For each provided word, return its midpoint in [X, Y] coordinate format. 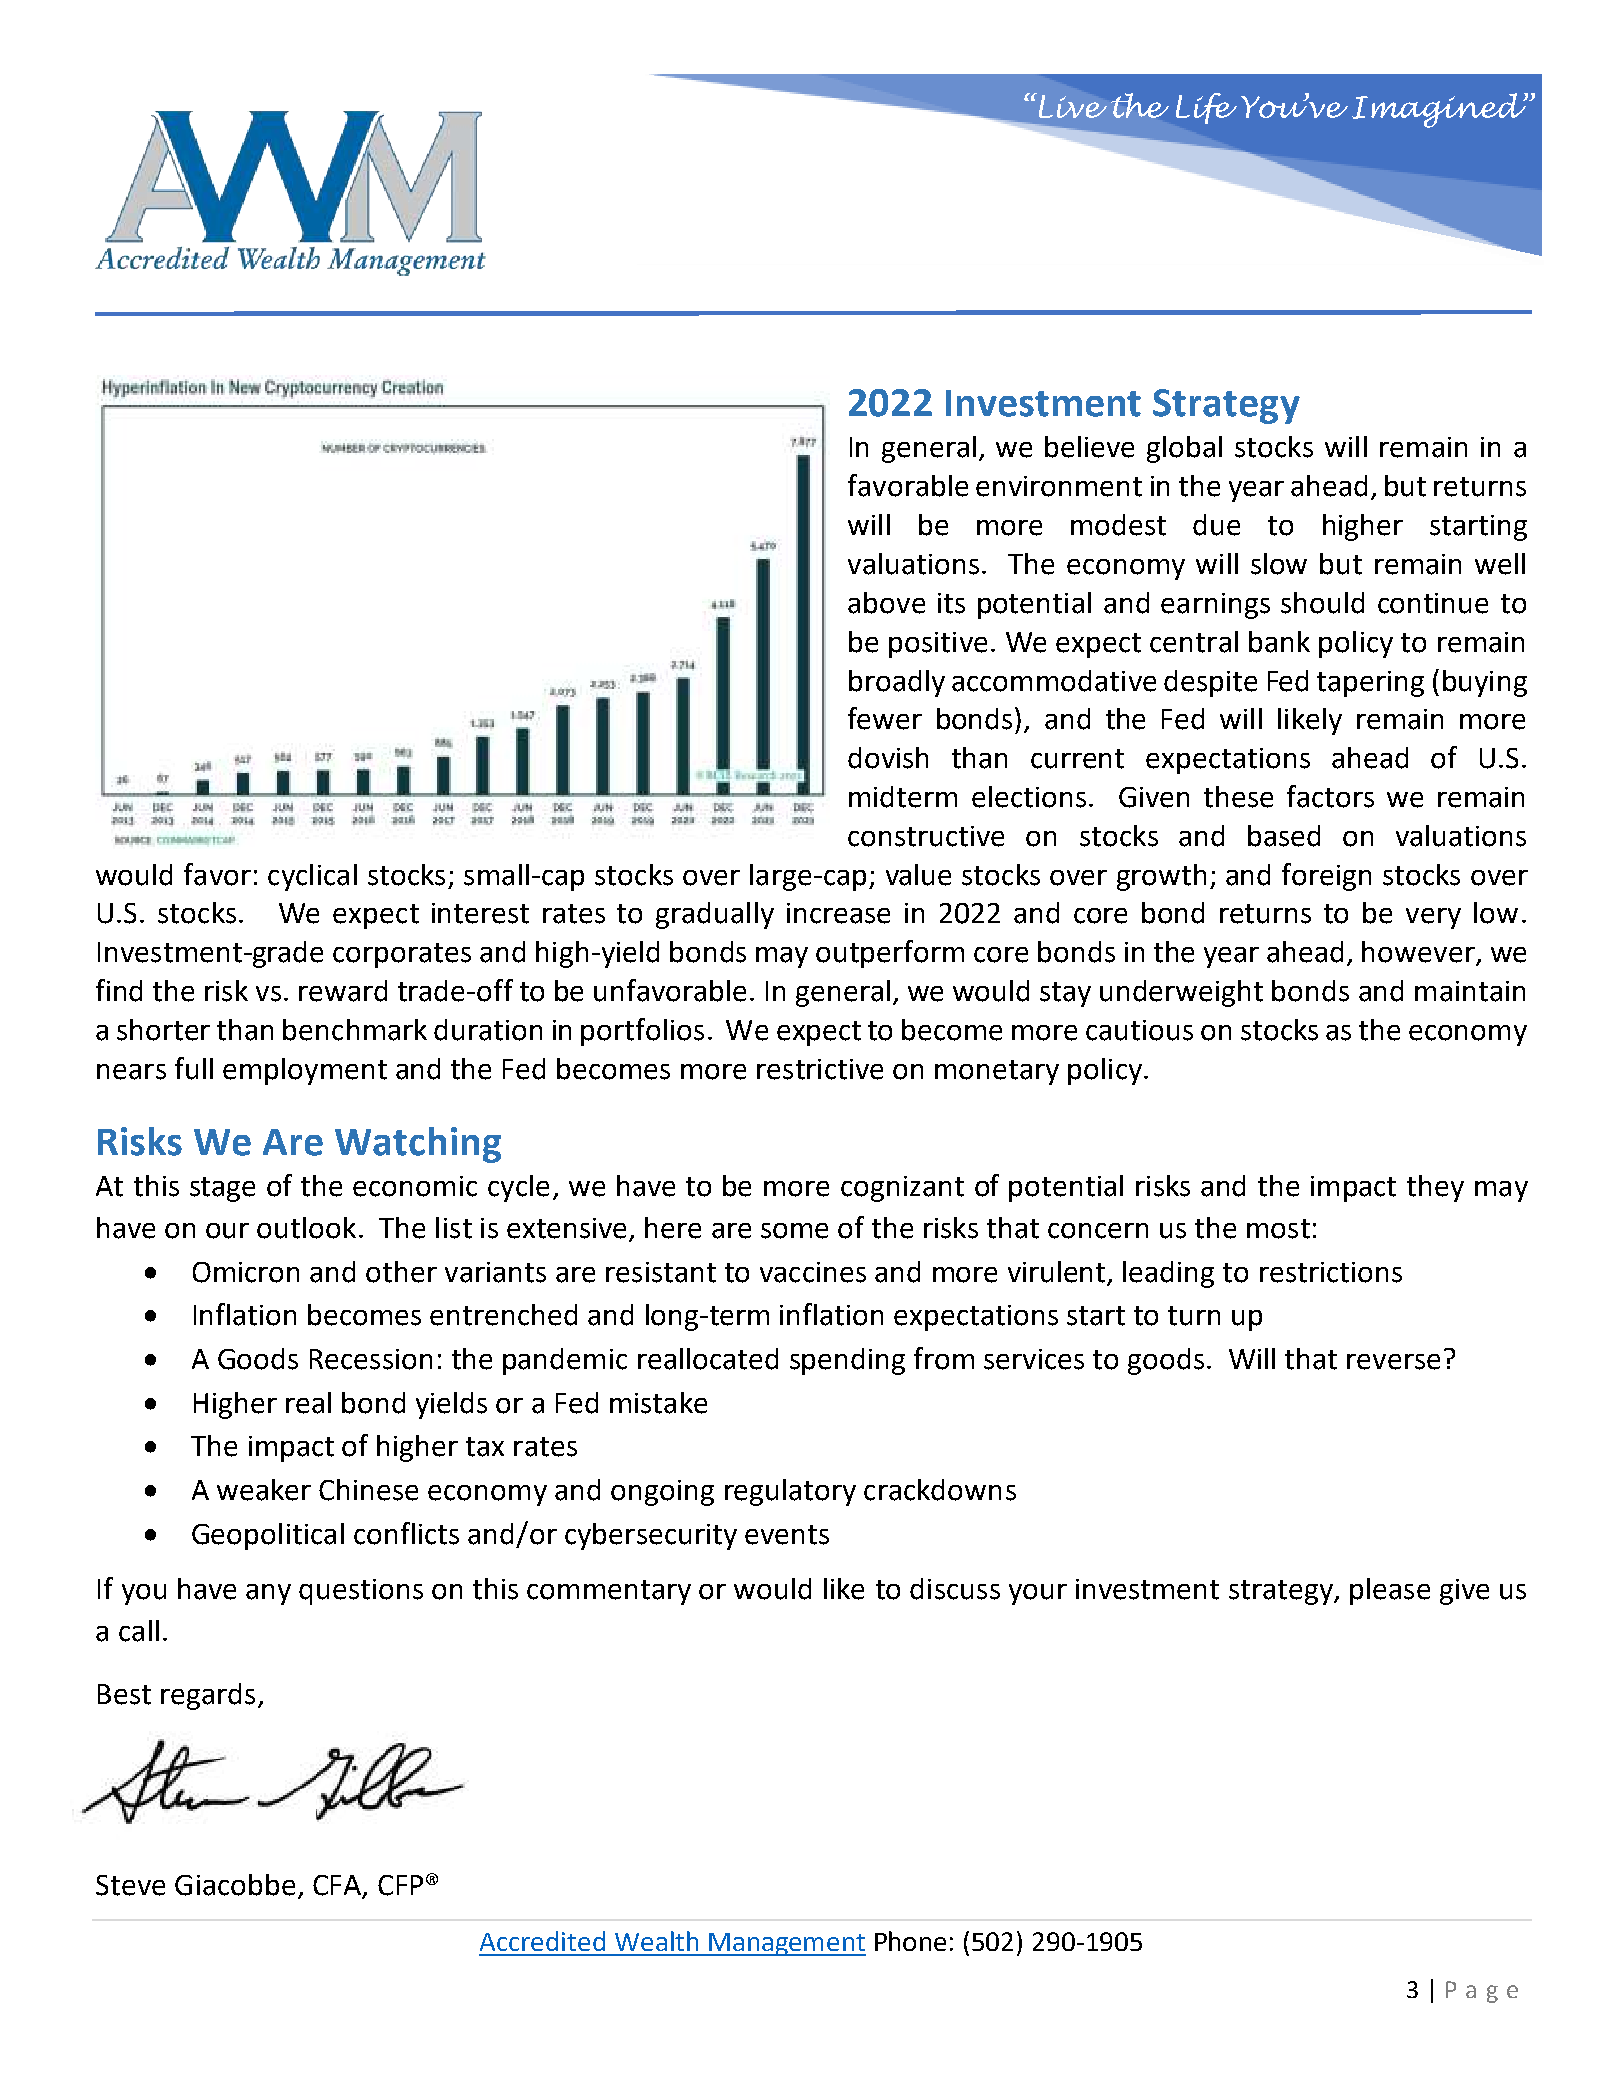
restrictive [820, 1069]
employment [305, 1071]
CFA [337, 1885]
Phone [910, 1941]
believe [1089, 447]
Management [786, 1944]
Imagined [1440, 110]
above [886, 603]
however [1419, 953]
